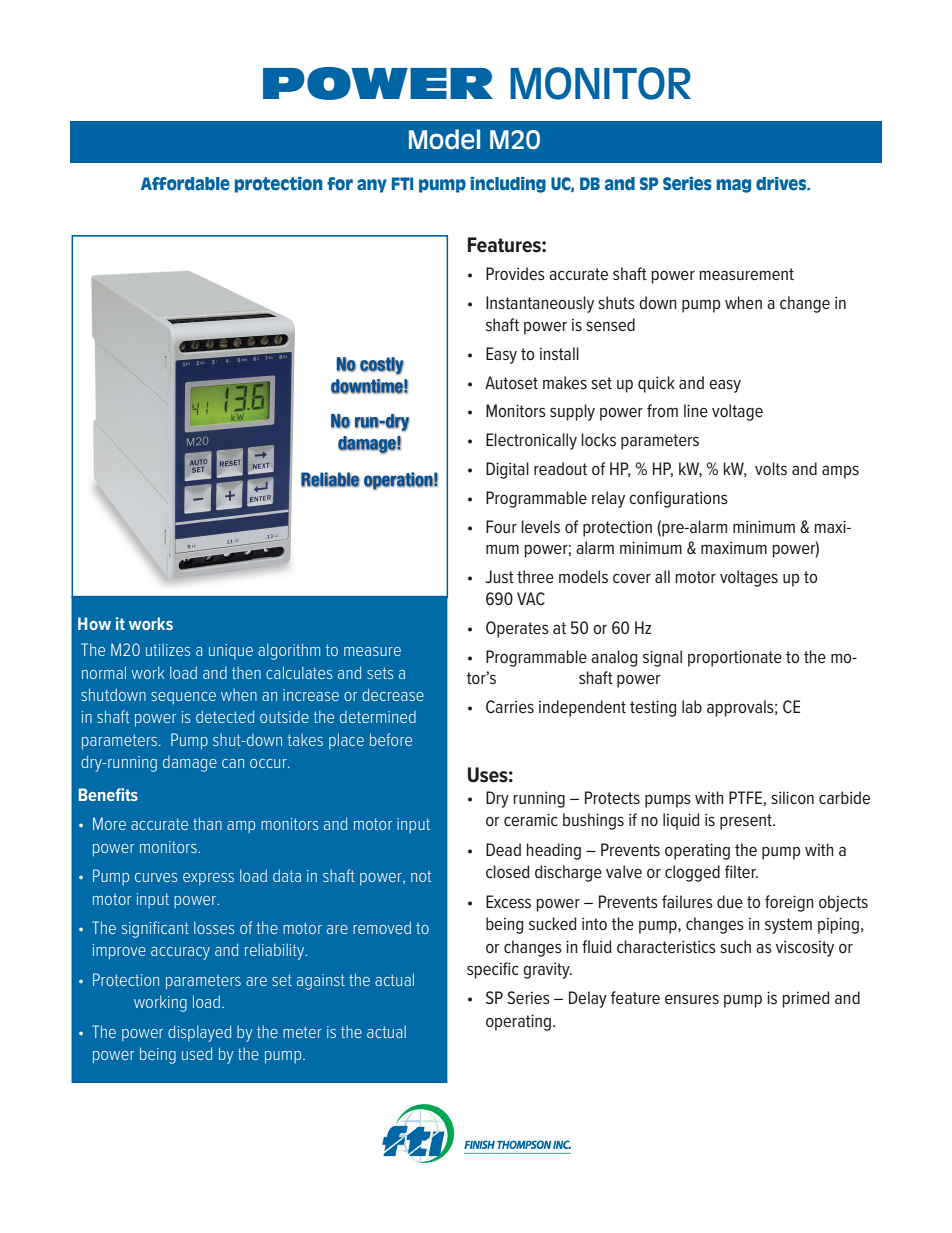  Describe the element at coordinates (199, 1033) in the page. I see `displayed` at that location.
